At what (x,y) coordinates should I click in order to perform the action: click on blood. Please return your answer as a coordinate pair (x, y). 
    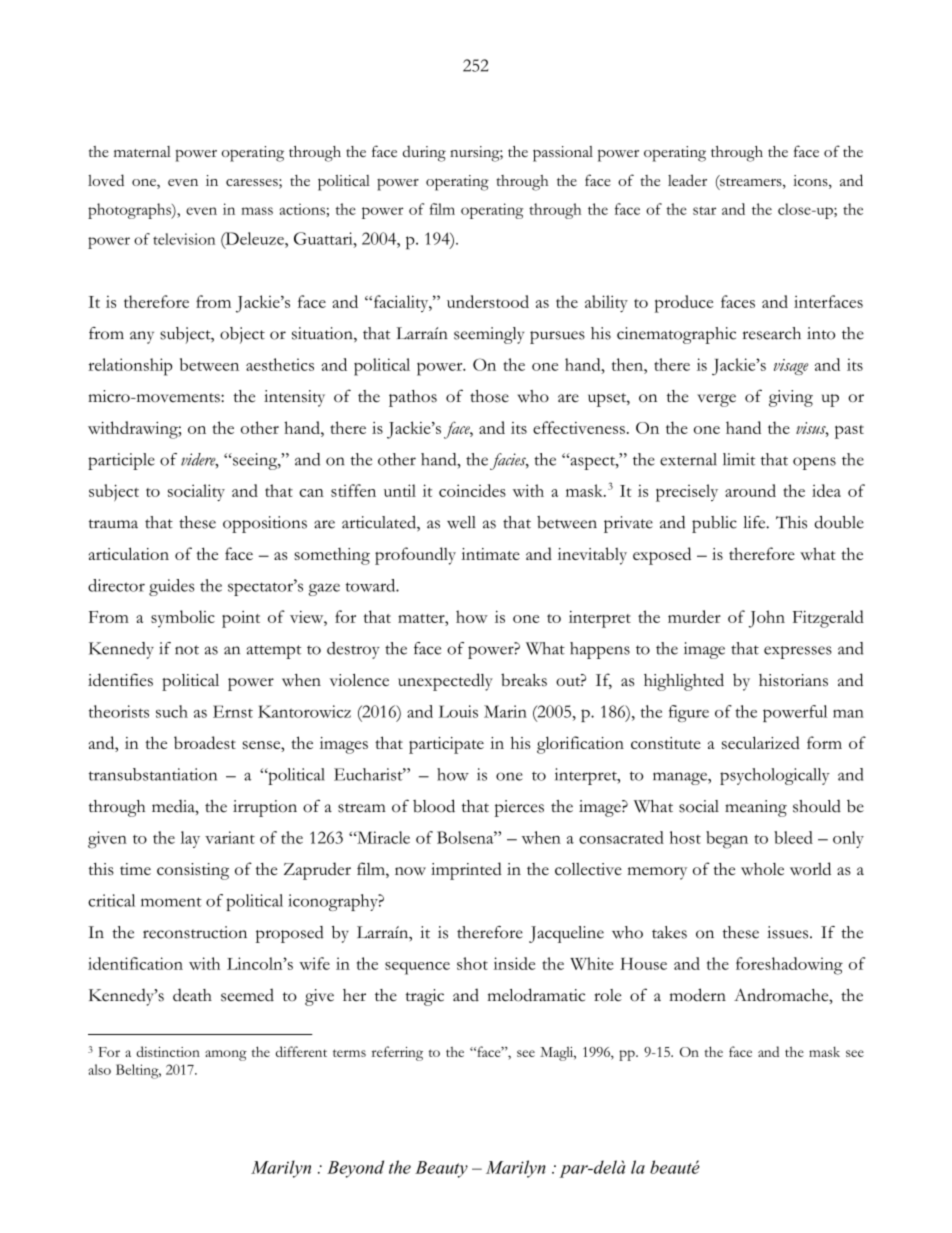
    Looking at the image, I should click on (434, 806).
